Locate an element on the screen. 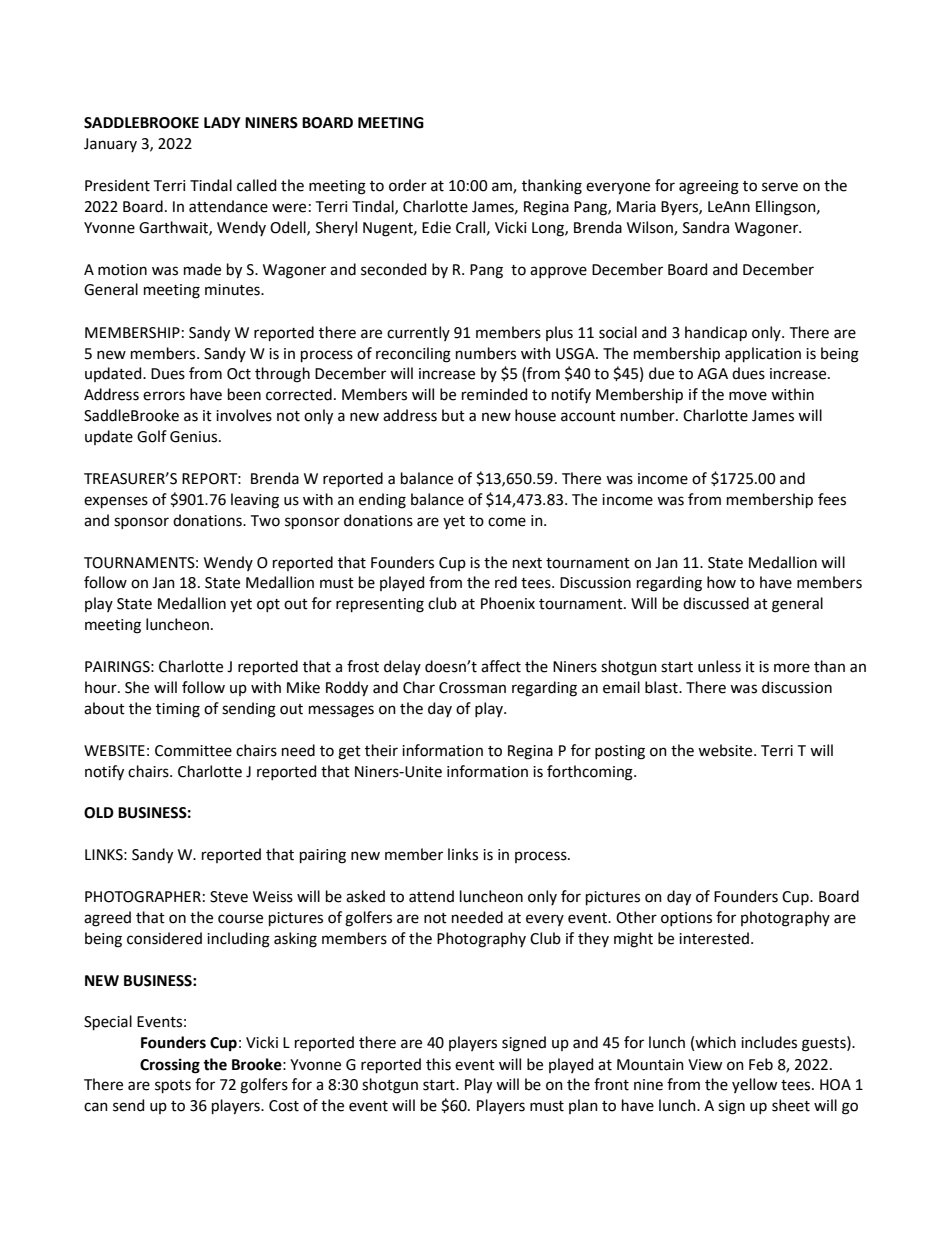 The image size is (952, 1233). this is located at coordinates (438, 1064).
